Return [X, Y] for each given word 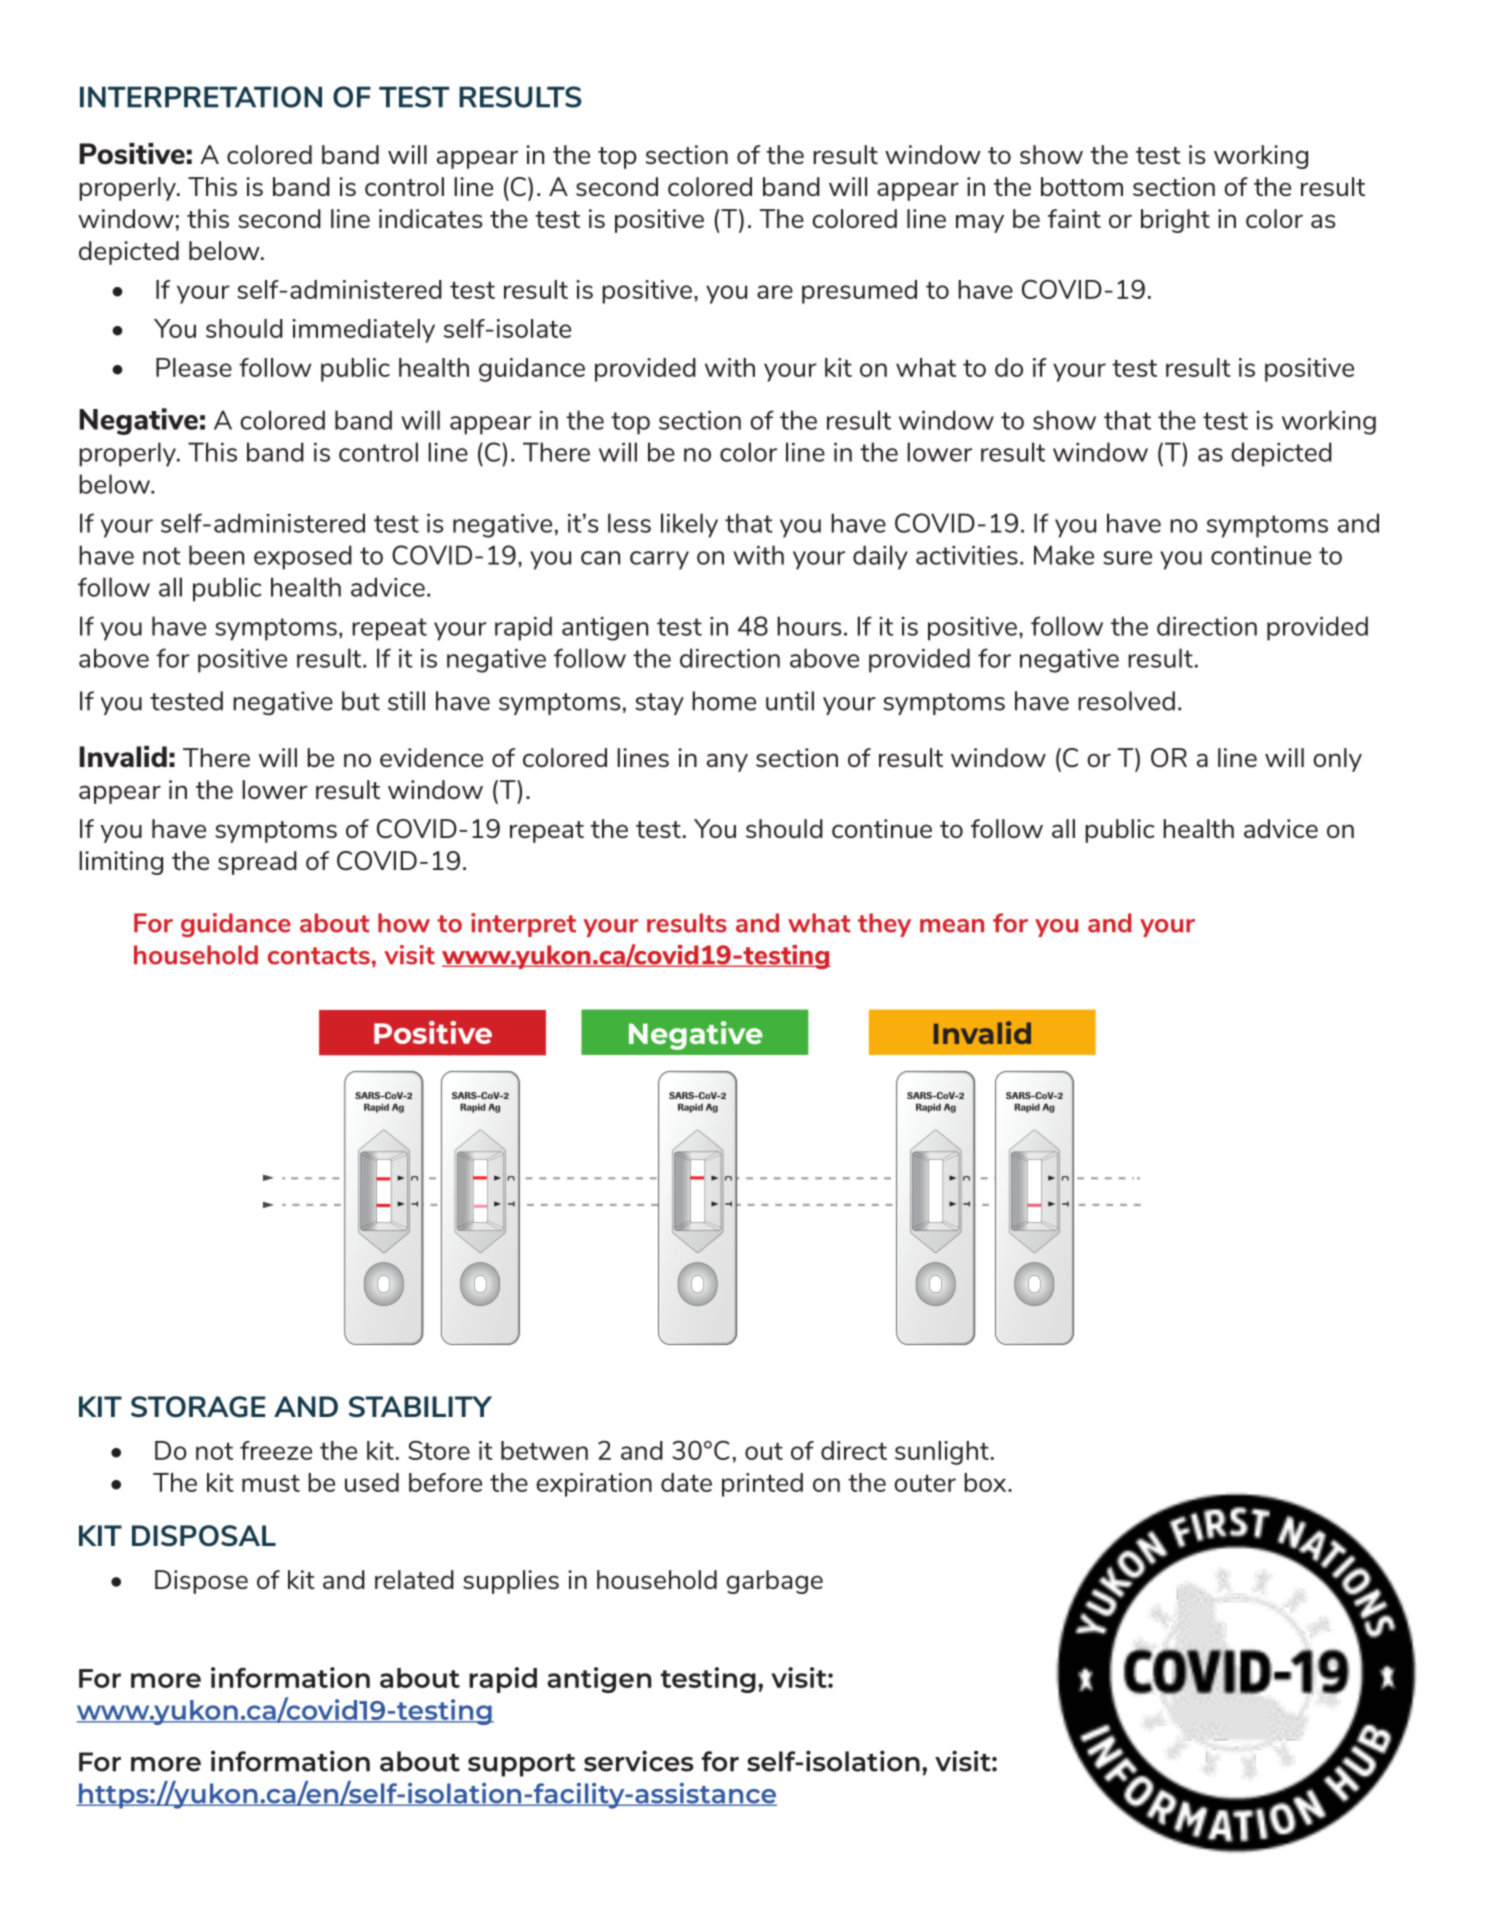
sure [1127, 558]
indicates [431, 218]
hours [809, 626]
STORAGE [198, 1407]
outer [925, 1483]
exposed [303, 557]
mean [952, 926]
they [884, 925]
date [686, 1482]
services [639, 1761]
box [986, 1482]
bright [1175, 221]
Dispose [201, 1582]
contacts [319, 956]
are [775, 292]
